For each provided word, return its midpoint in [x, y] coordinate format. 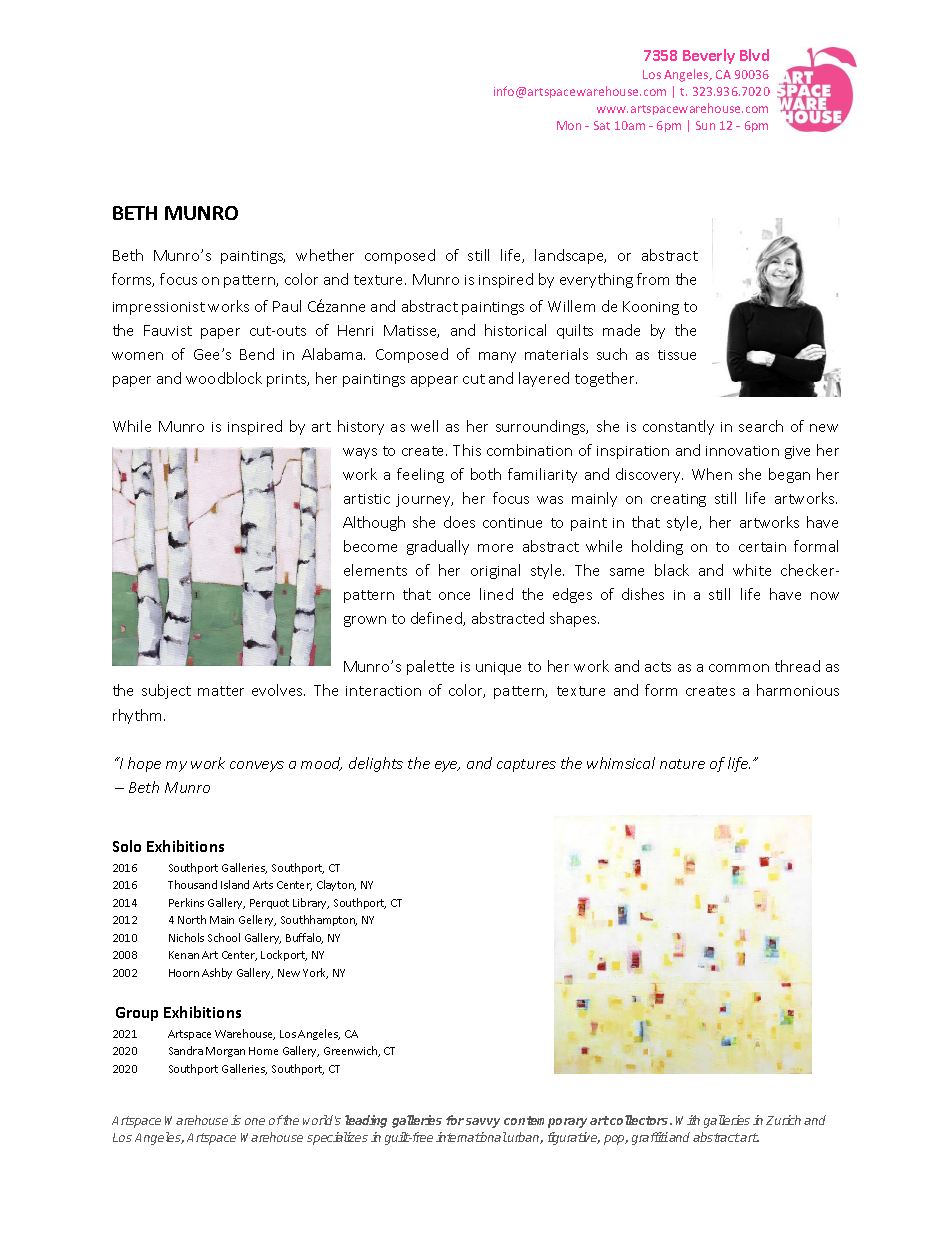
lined [496, 594]
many [497, 357]
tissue [677, 355]
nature [682, 764]
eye [447, 766]
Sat [602, 125]
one [255, 1121]
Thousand [192, 884]
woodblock [224, 378]
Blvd [754, 55]
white [752, 570]
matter [221, 691]
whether [325, 255]
